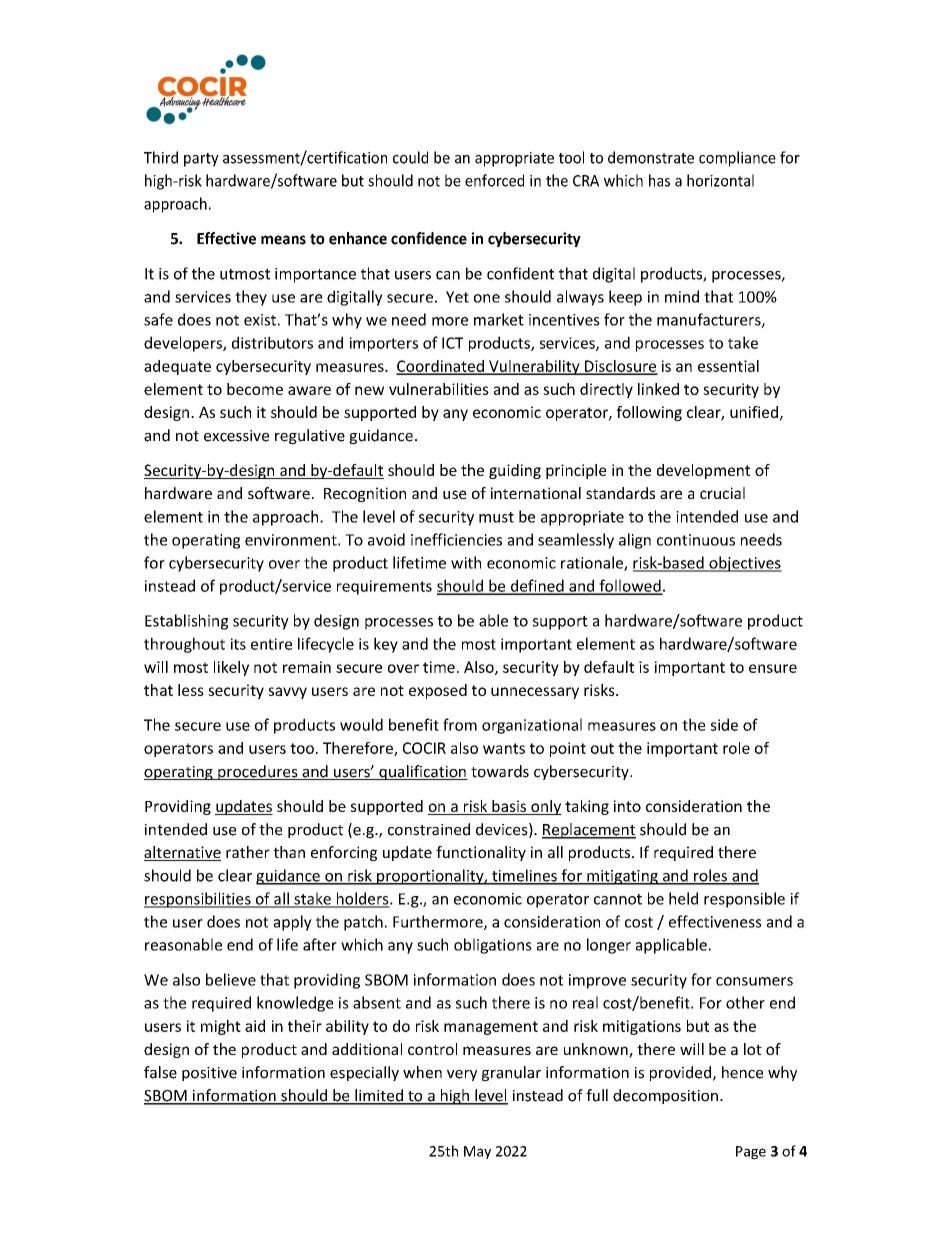 The height and width of the screenshot is (1233, 952). I want to click on exposed, so click(438, 691).
